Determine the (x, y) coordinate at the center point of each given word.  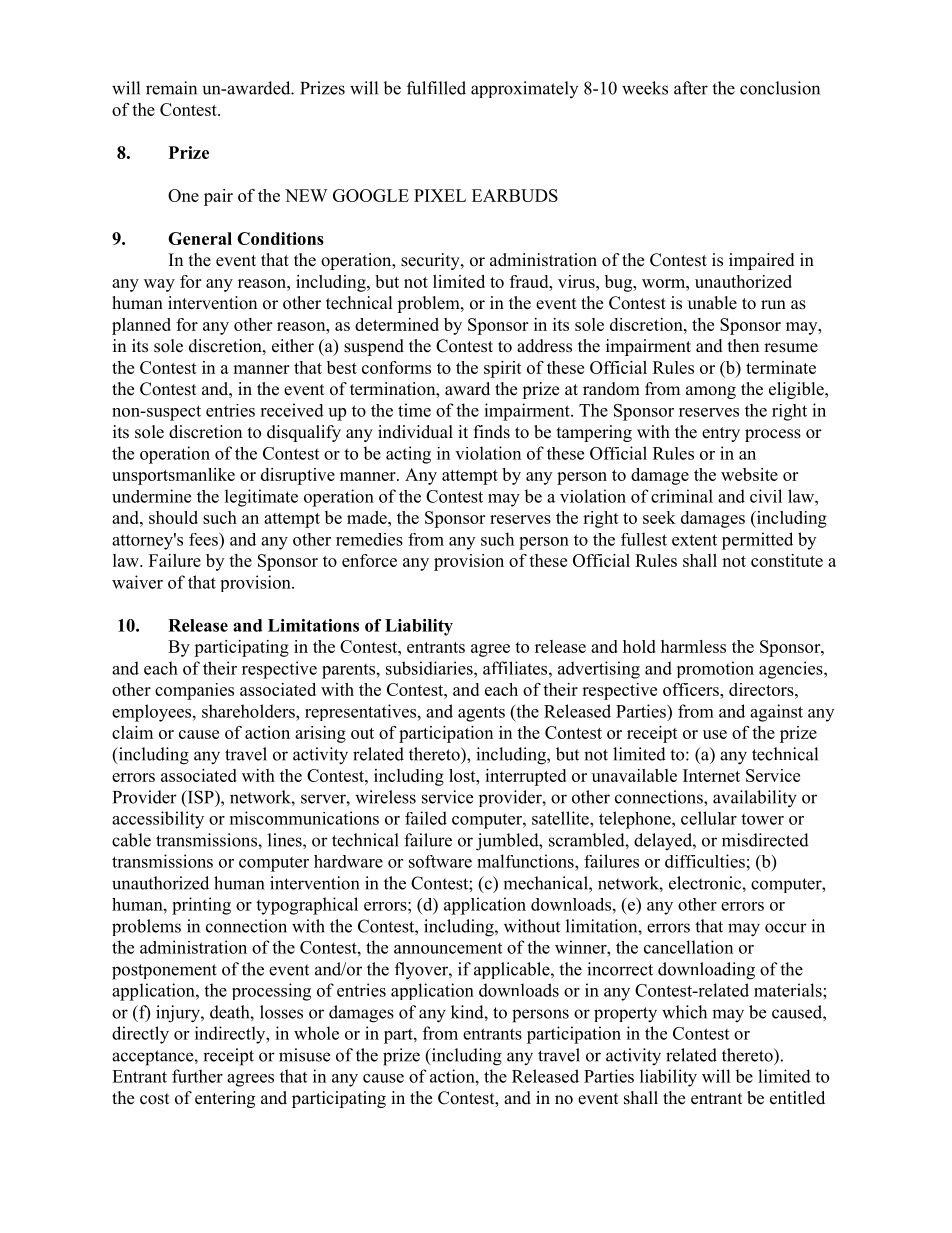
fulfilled (436, 88)
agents (481, 714)
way (159, 285)
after (691, 88)
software (440, 861)
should (173, 517)
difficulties (705, 861)
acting (408, 455)
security (431, 261)
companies (194, 691)
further (197, 1076)
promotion (715, 669)
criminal (682, 496)
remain (171, 88)
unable (712, 303)
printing (201, 906)
